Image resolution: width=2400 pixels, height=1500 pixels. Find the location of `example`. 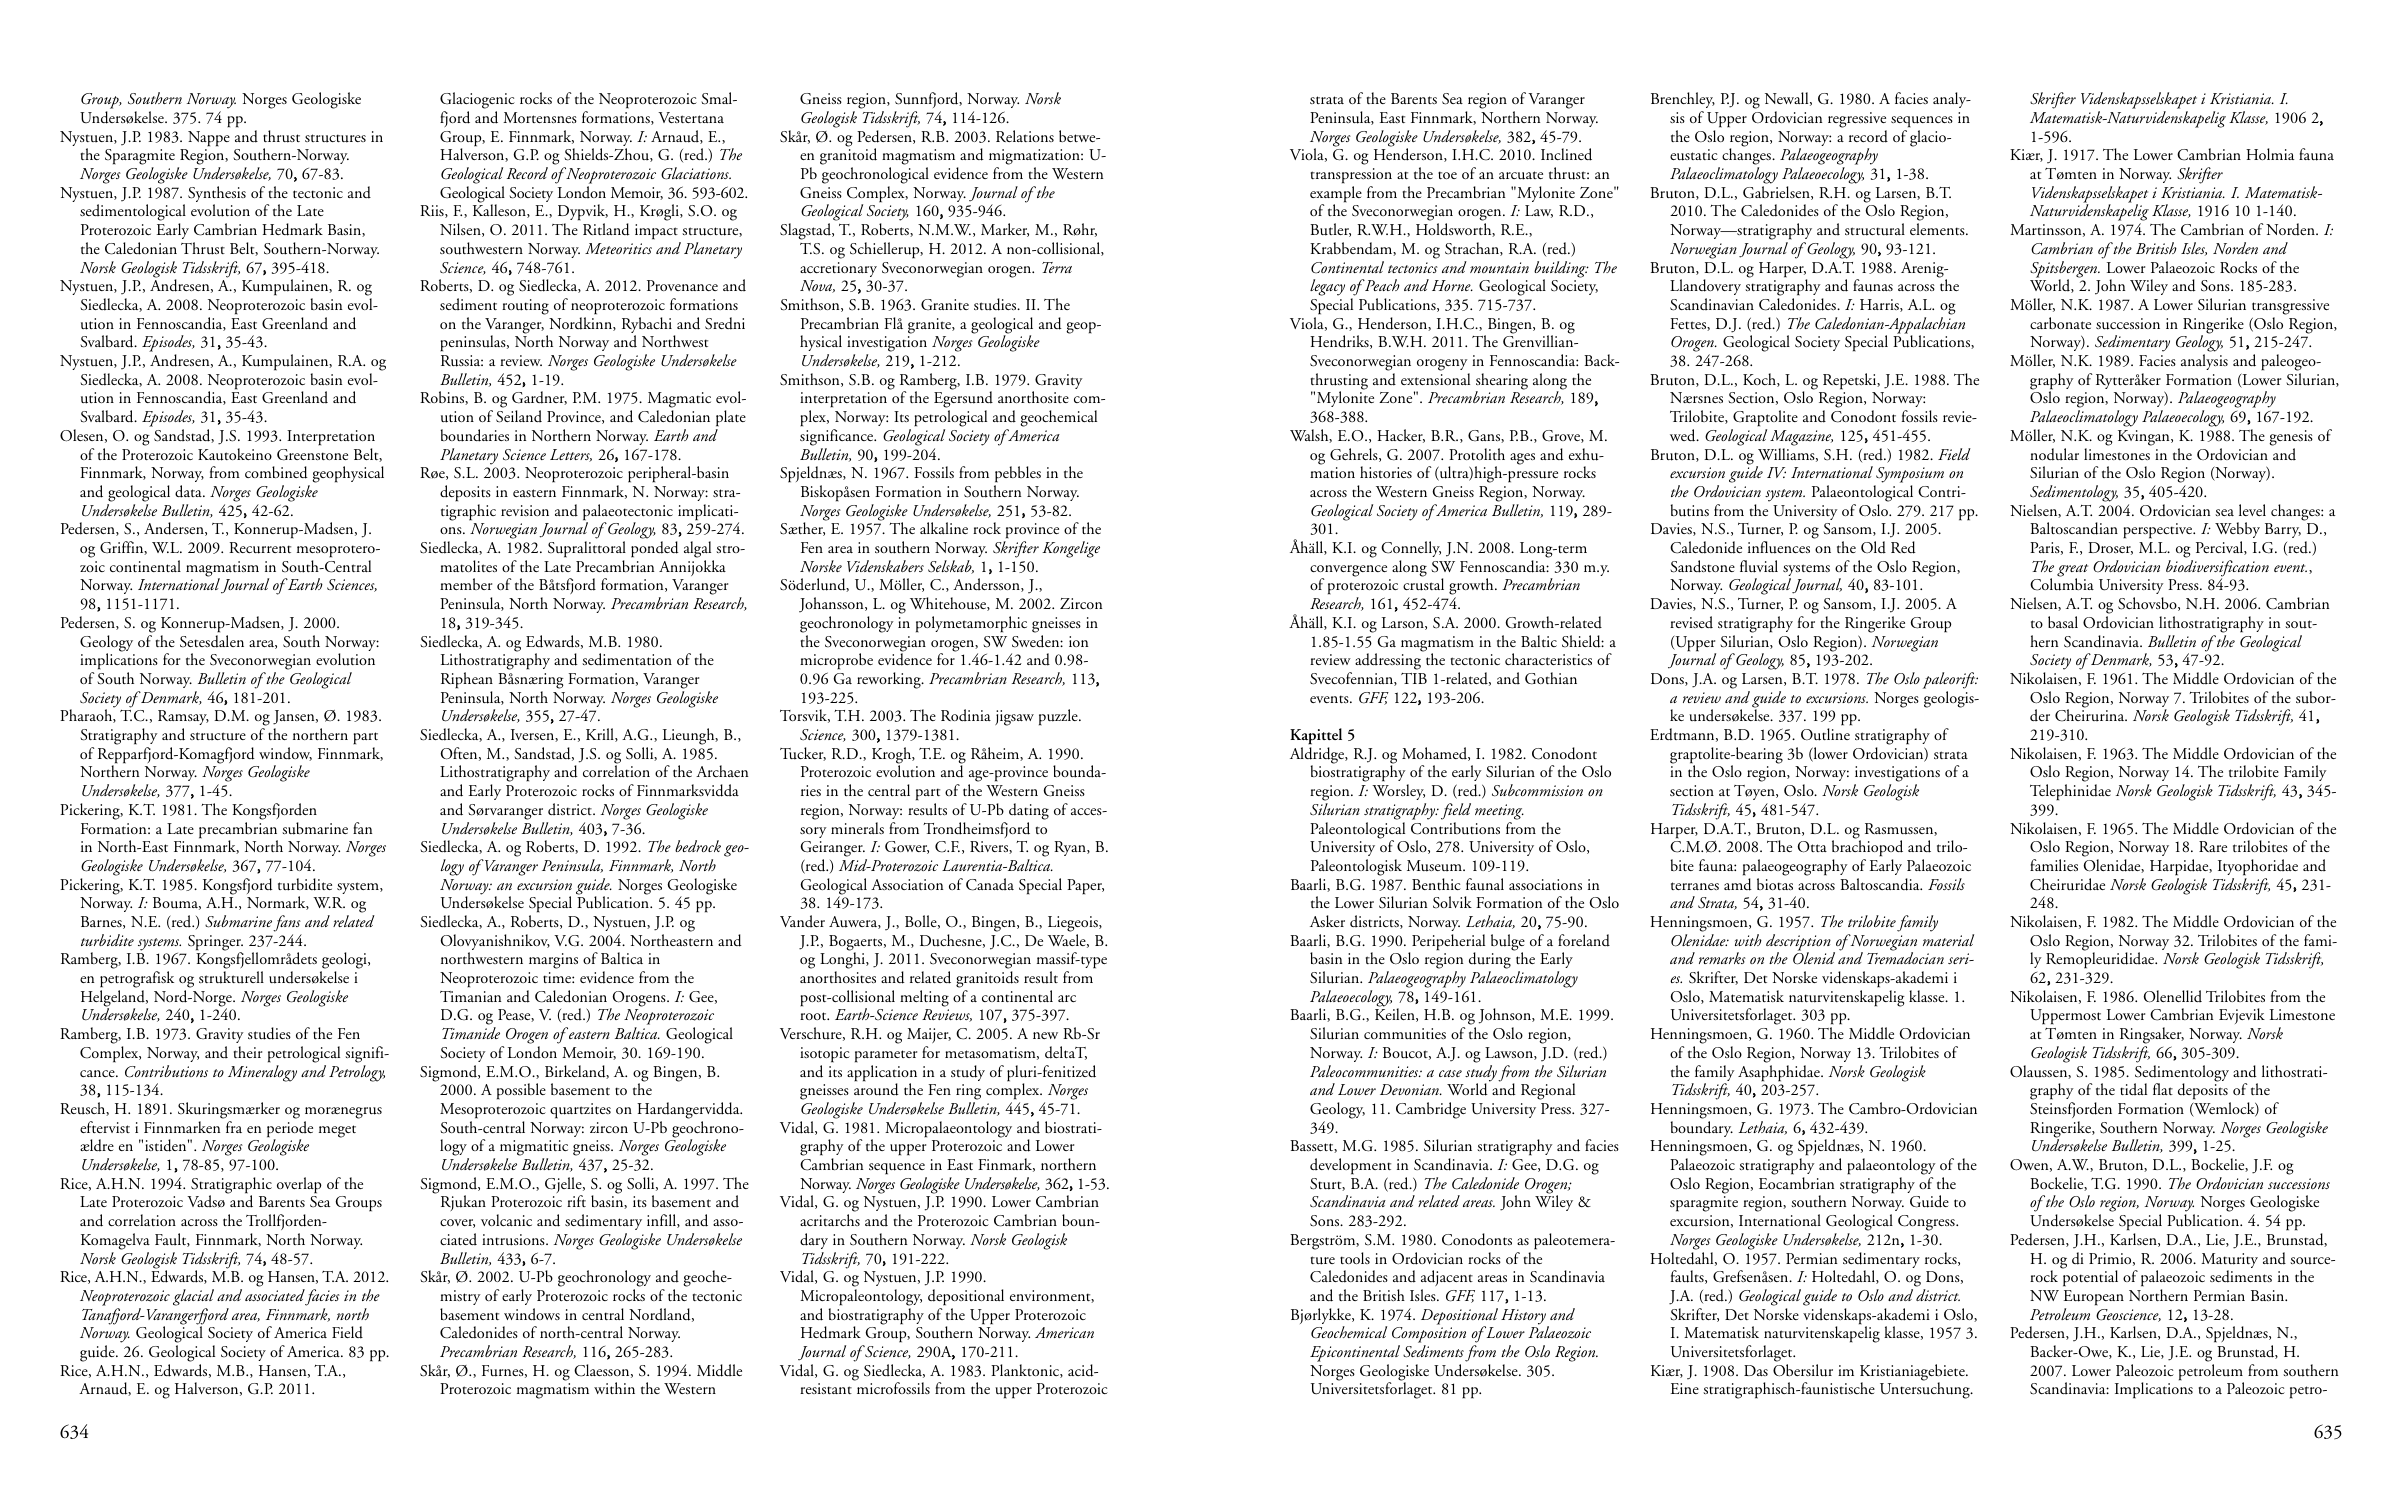

example is located at coordinates (1336, 195).
